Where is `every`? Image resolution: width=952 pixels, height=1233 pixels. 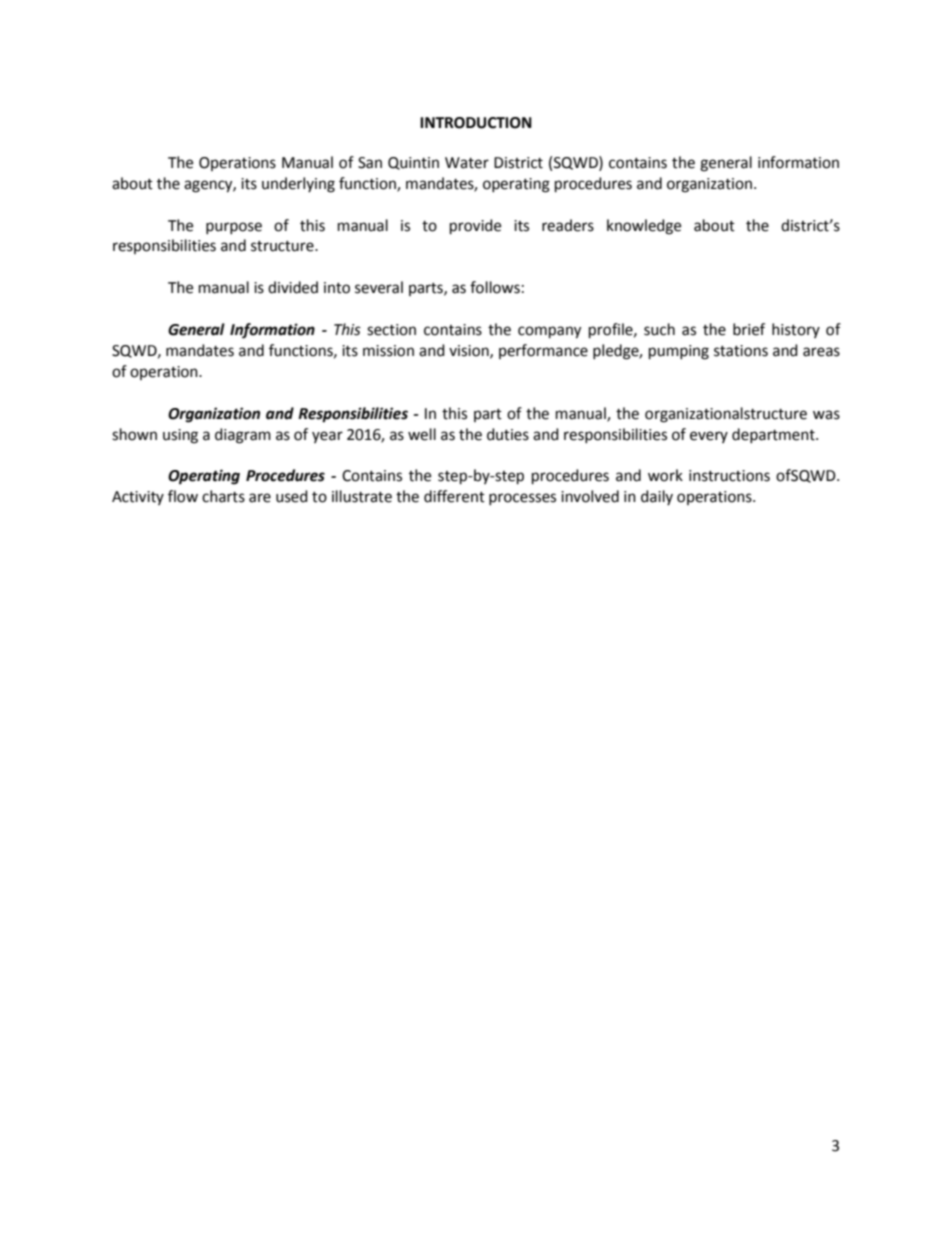
every is located at coordinates (709, 437).
